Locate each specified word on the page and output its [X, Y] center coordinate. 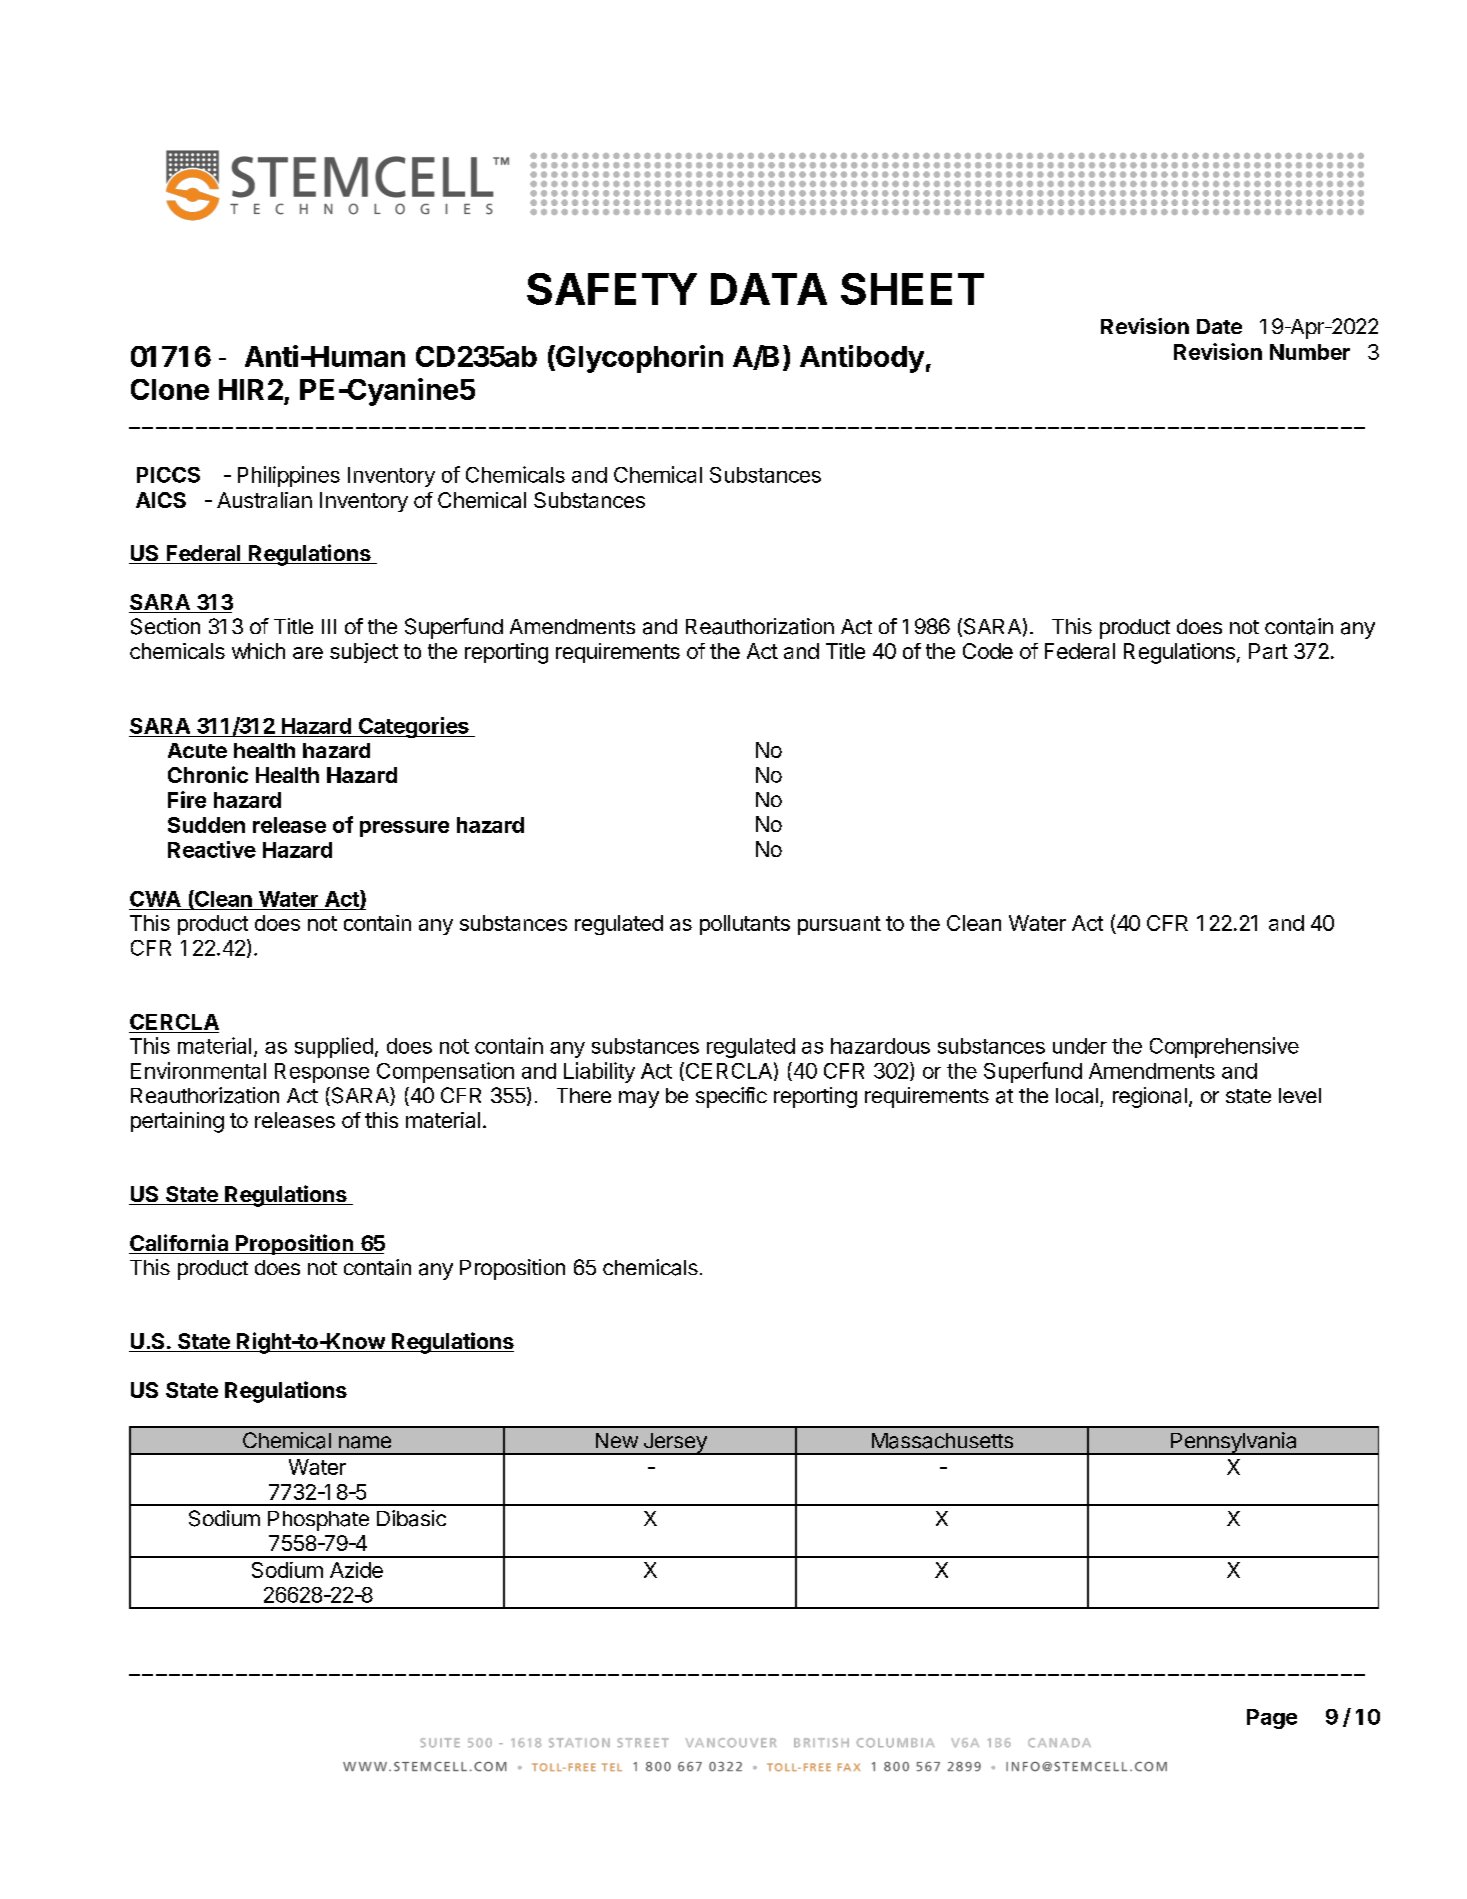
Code [988, 651]
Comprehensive [1224, 1047]
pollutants [745, 925]
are [308, 653]
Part [1268, 651]
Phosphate [318, 1521]
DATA [769, 289]
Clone [170, 389]
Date [1219, 326]
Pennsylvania [1234, 1443]
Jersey [675, 1444]
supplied [334, 1047]
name [365, 1442]
